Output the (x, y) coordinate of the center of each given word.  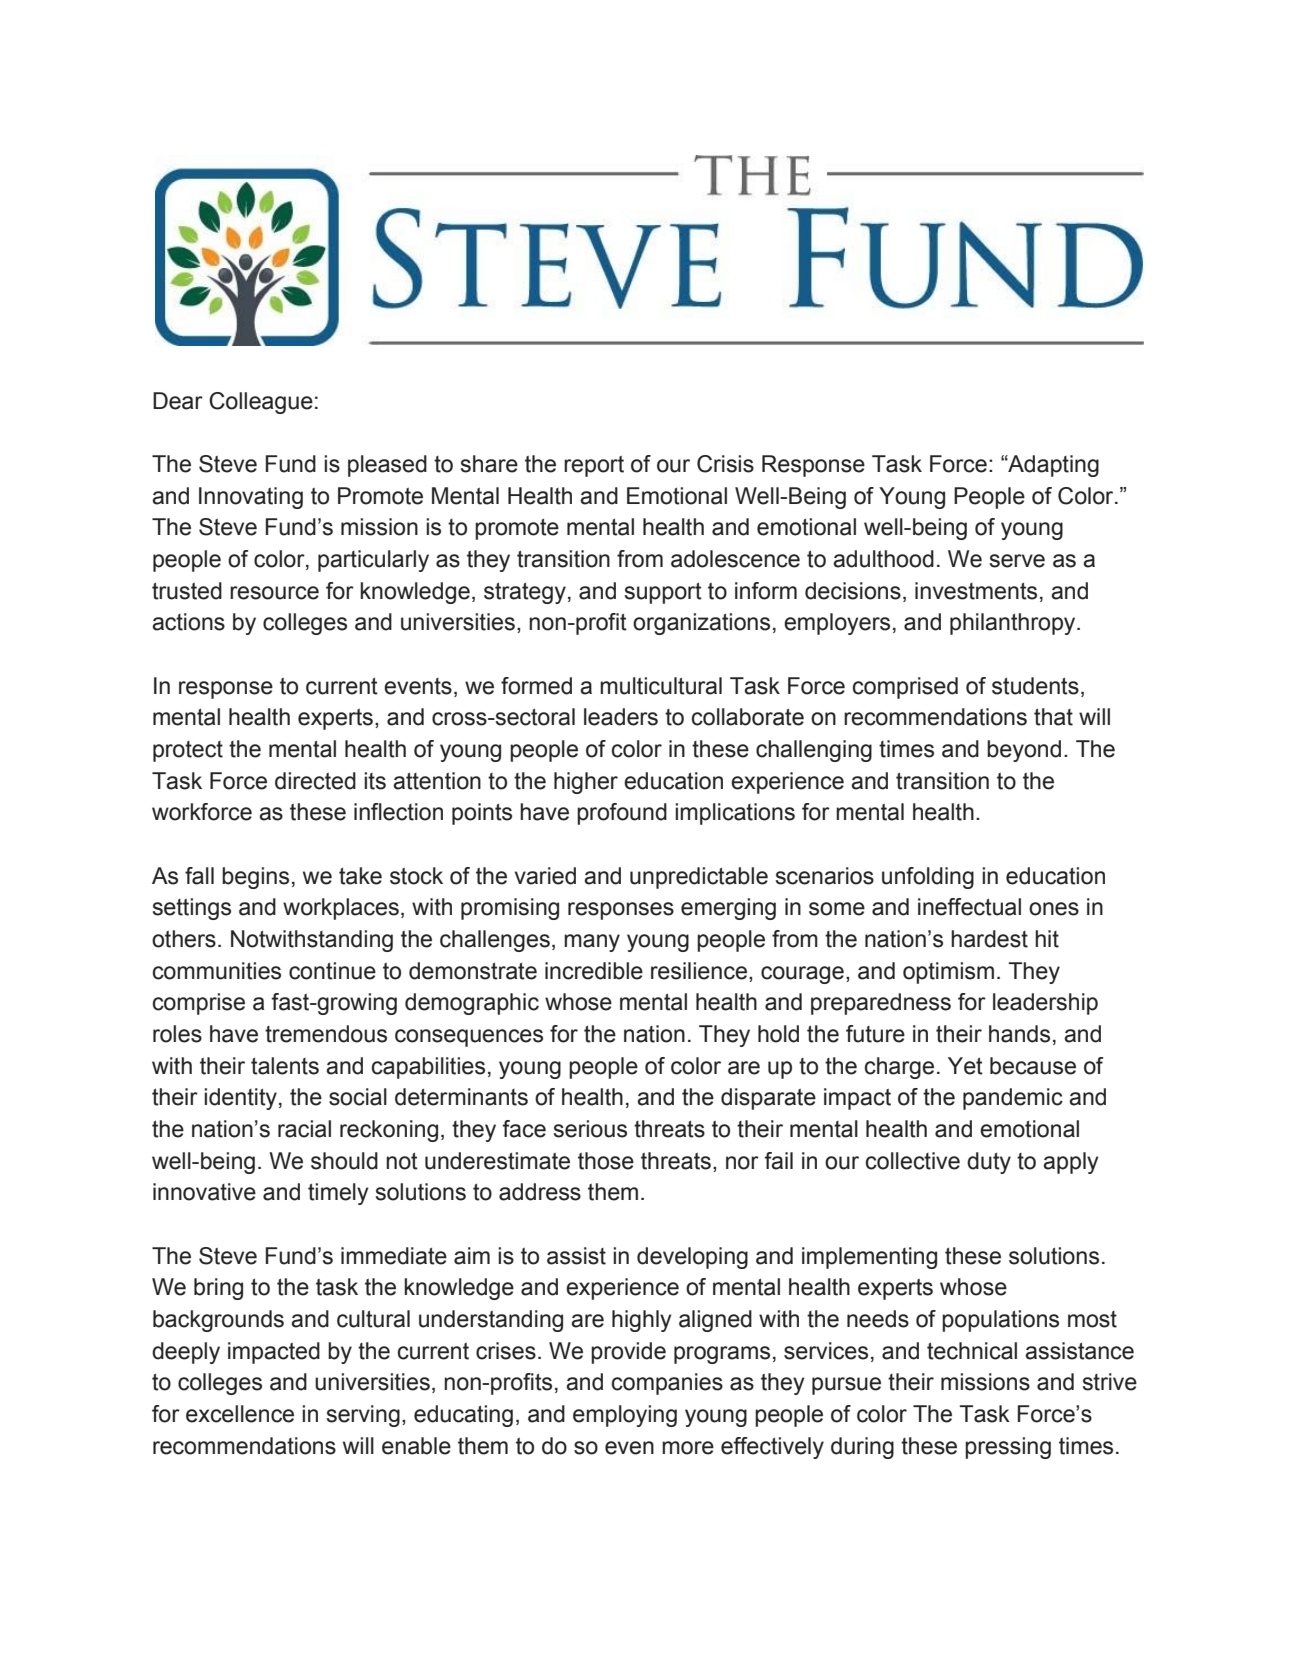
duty (989, 1163)
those (606, 1161)
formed (536, 686)
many (592, 943)
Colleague (261, 403)
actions (188, 622)
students (1035, 686)
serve (1017, 561)
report (594, 466)
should (344, 1161)
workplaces (341, 909)
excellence (240, 1414)
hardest (989, 939)
